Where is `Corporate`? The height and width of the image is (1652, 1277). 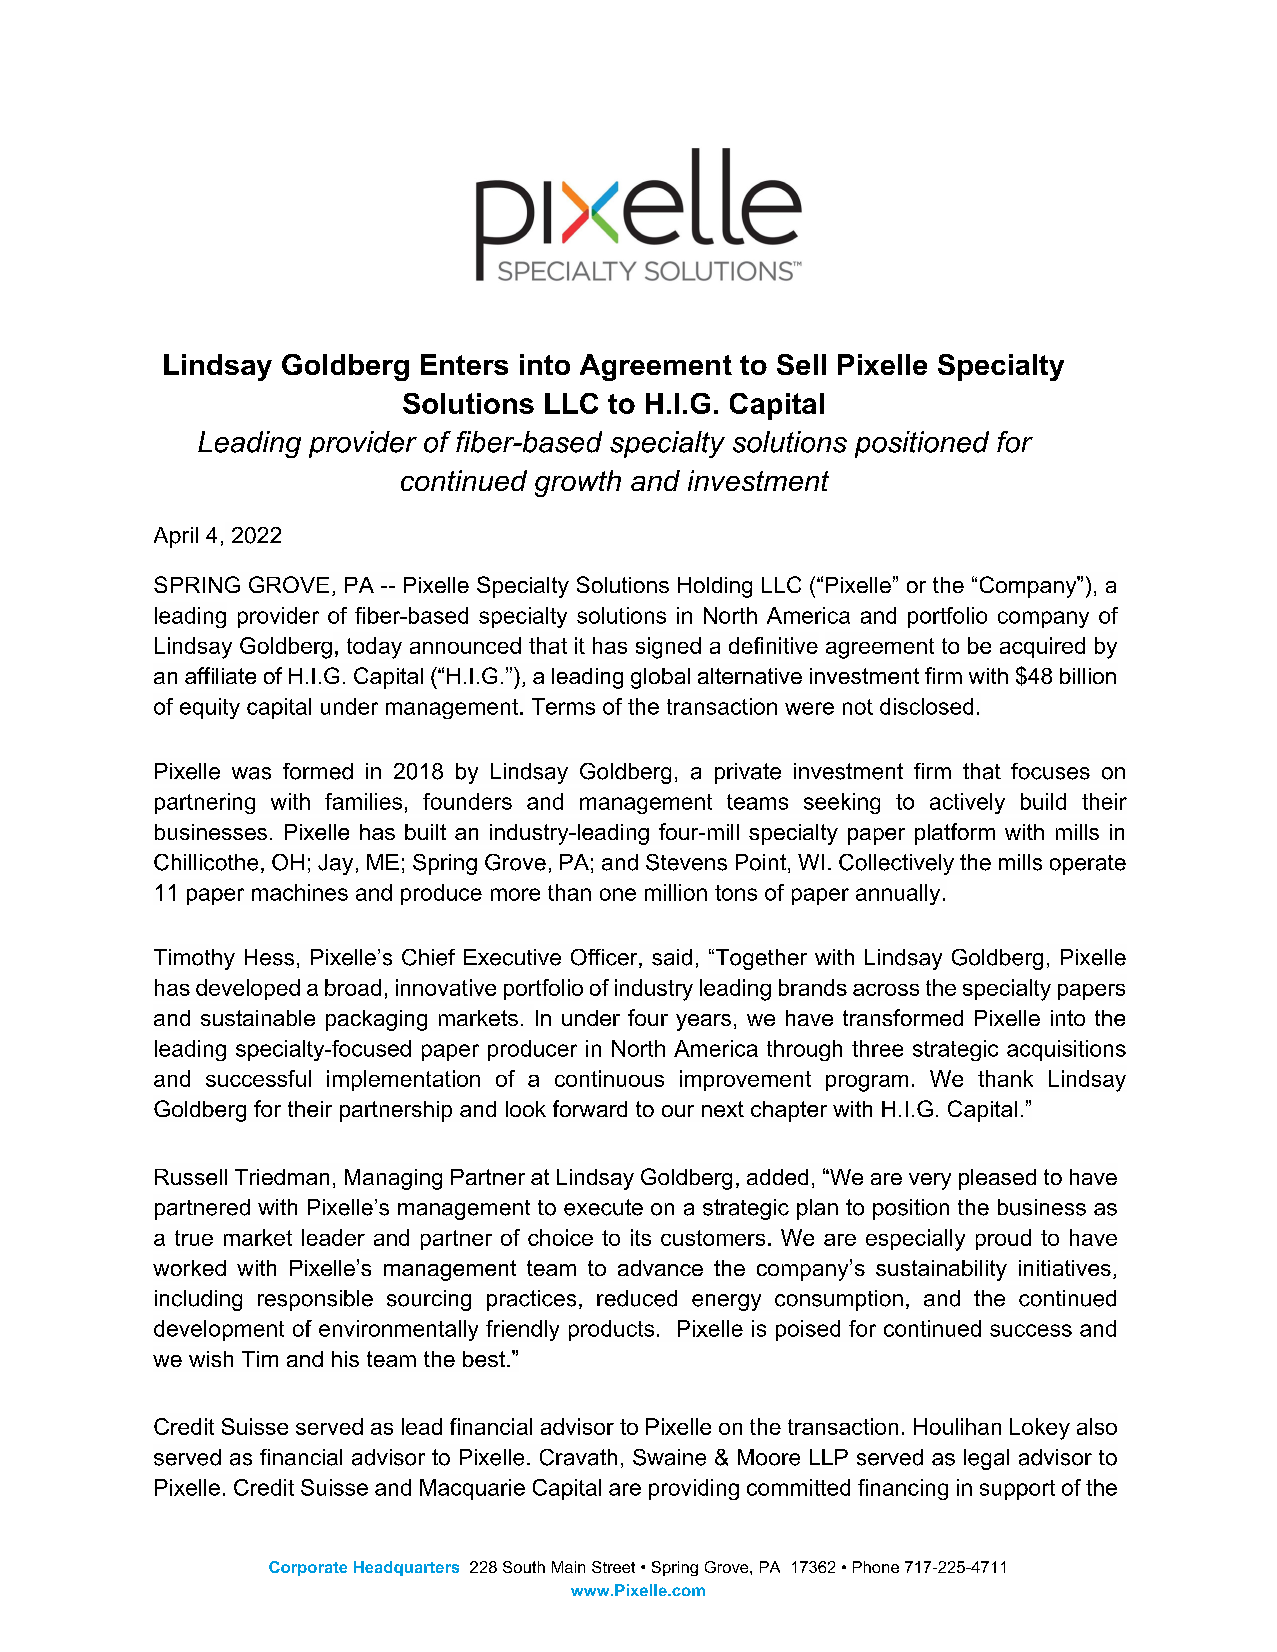
Corporate is located at coordinates (308, 1568).
